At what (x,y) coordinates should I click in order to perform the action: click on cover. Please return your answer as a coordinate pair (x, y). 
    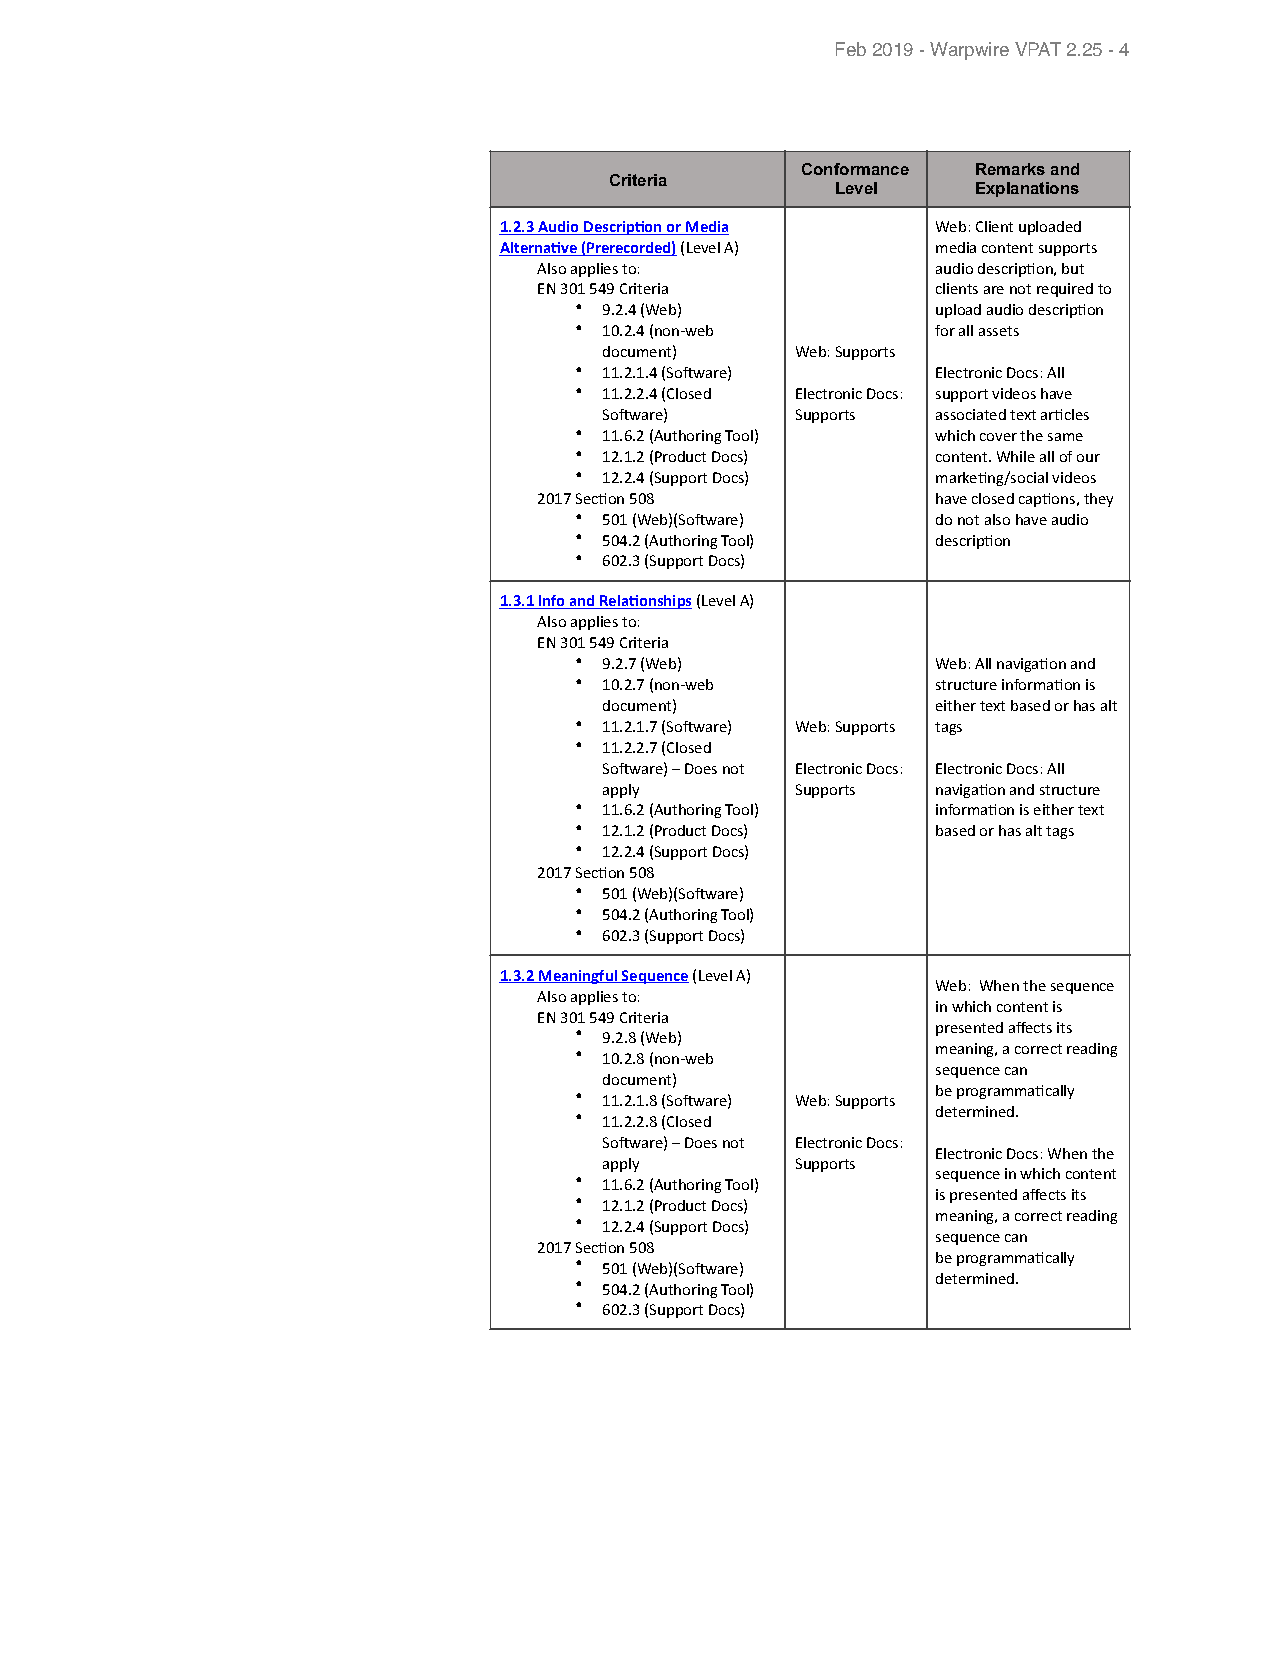
    Looking at the image, I should click on (998, 437).
